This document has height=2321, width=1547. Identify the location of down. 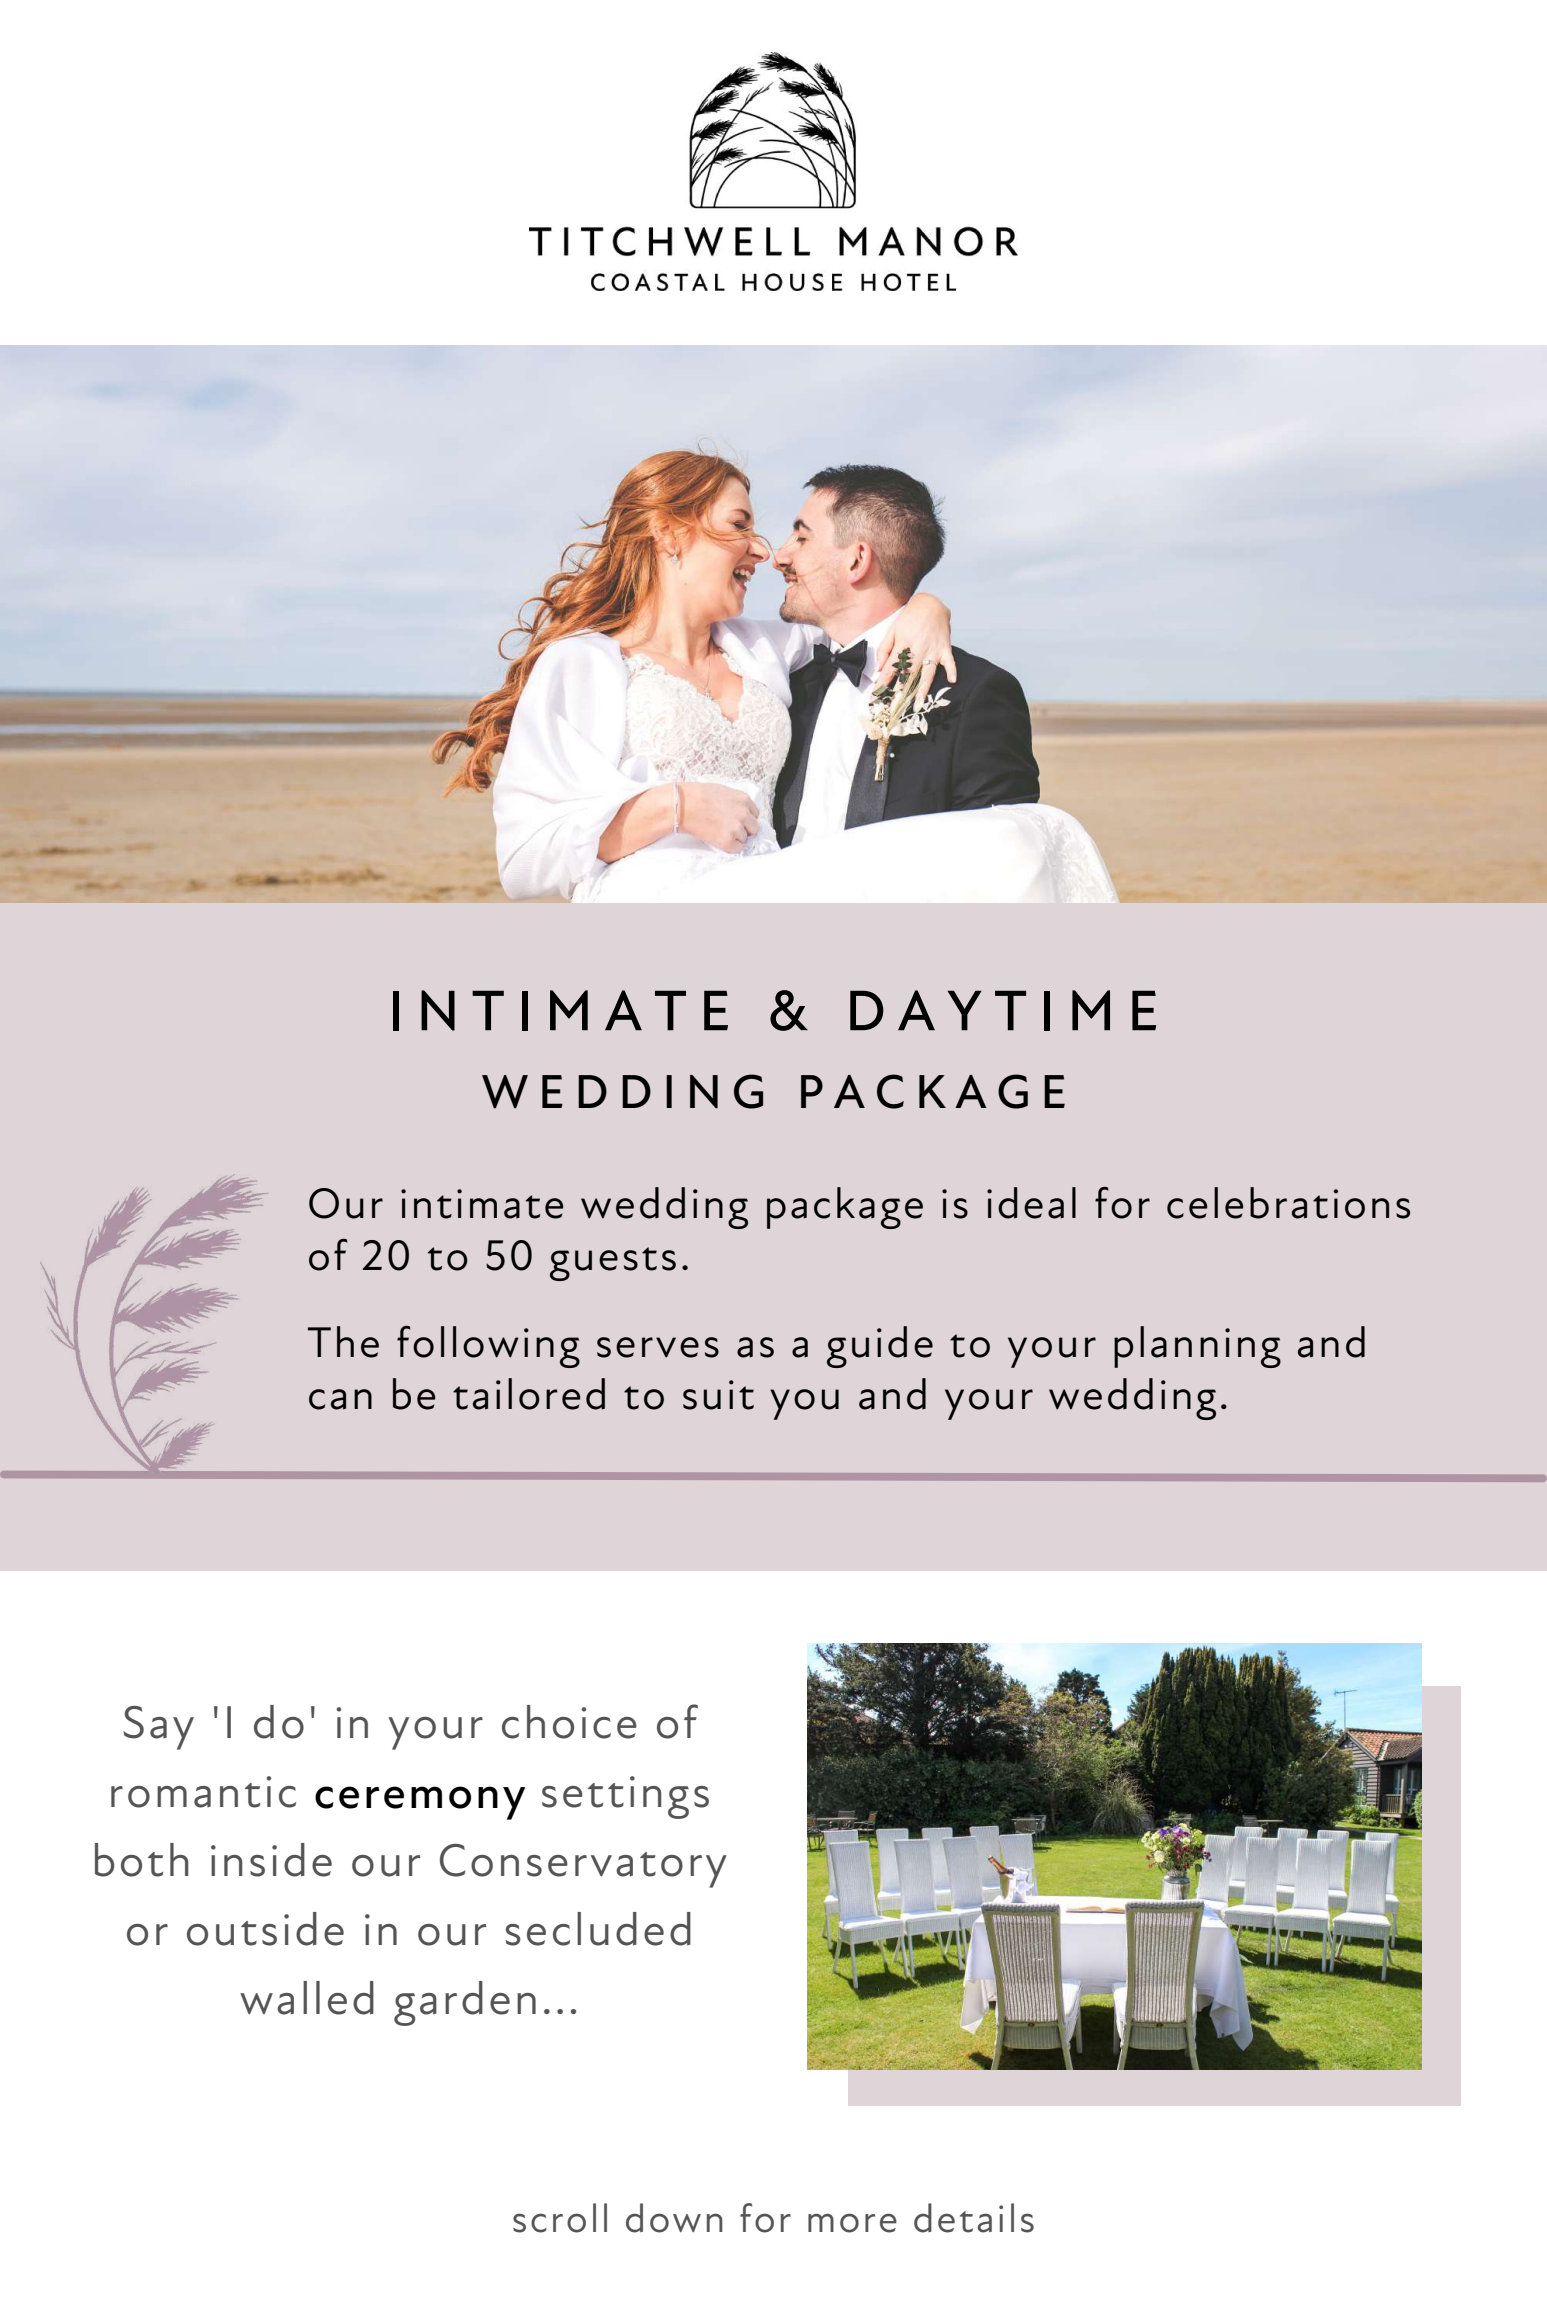
(674, 2218).
